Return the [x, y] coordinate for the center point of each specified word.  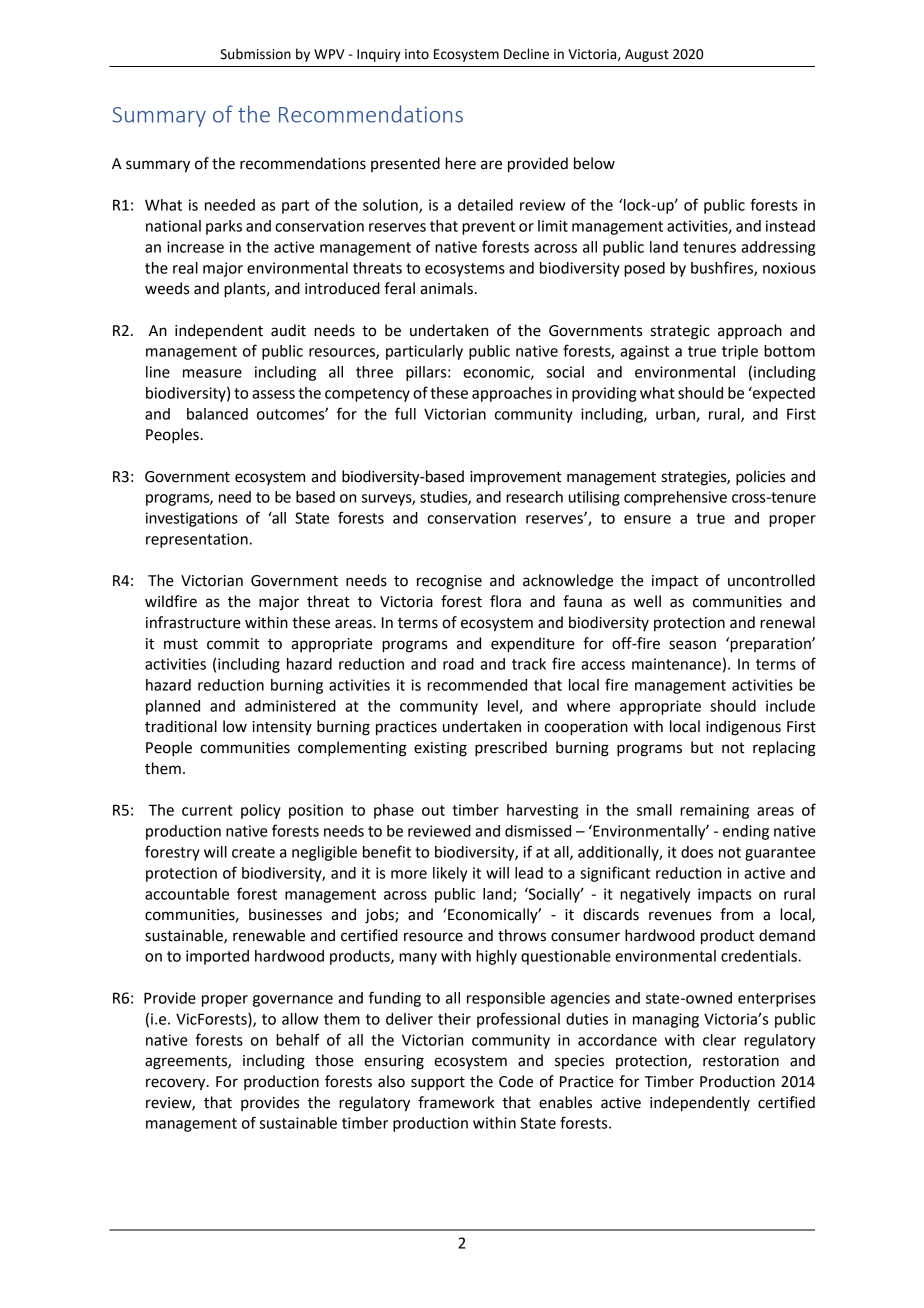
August [647, 55]
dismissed [538, 831]
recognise [449, 582]
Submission [255, 54]
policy [261, 811]
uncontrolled [771, 580]
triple [740, 352]
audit [288, 330]
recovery [177, 1084]
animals [446, 288]
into [417, 54]
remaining [714, 811]
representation [198, 540]
